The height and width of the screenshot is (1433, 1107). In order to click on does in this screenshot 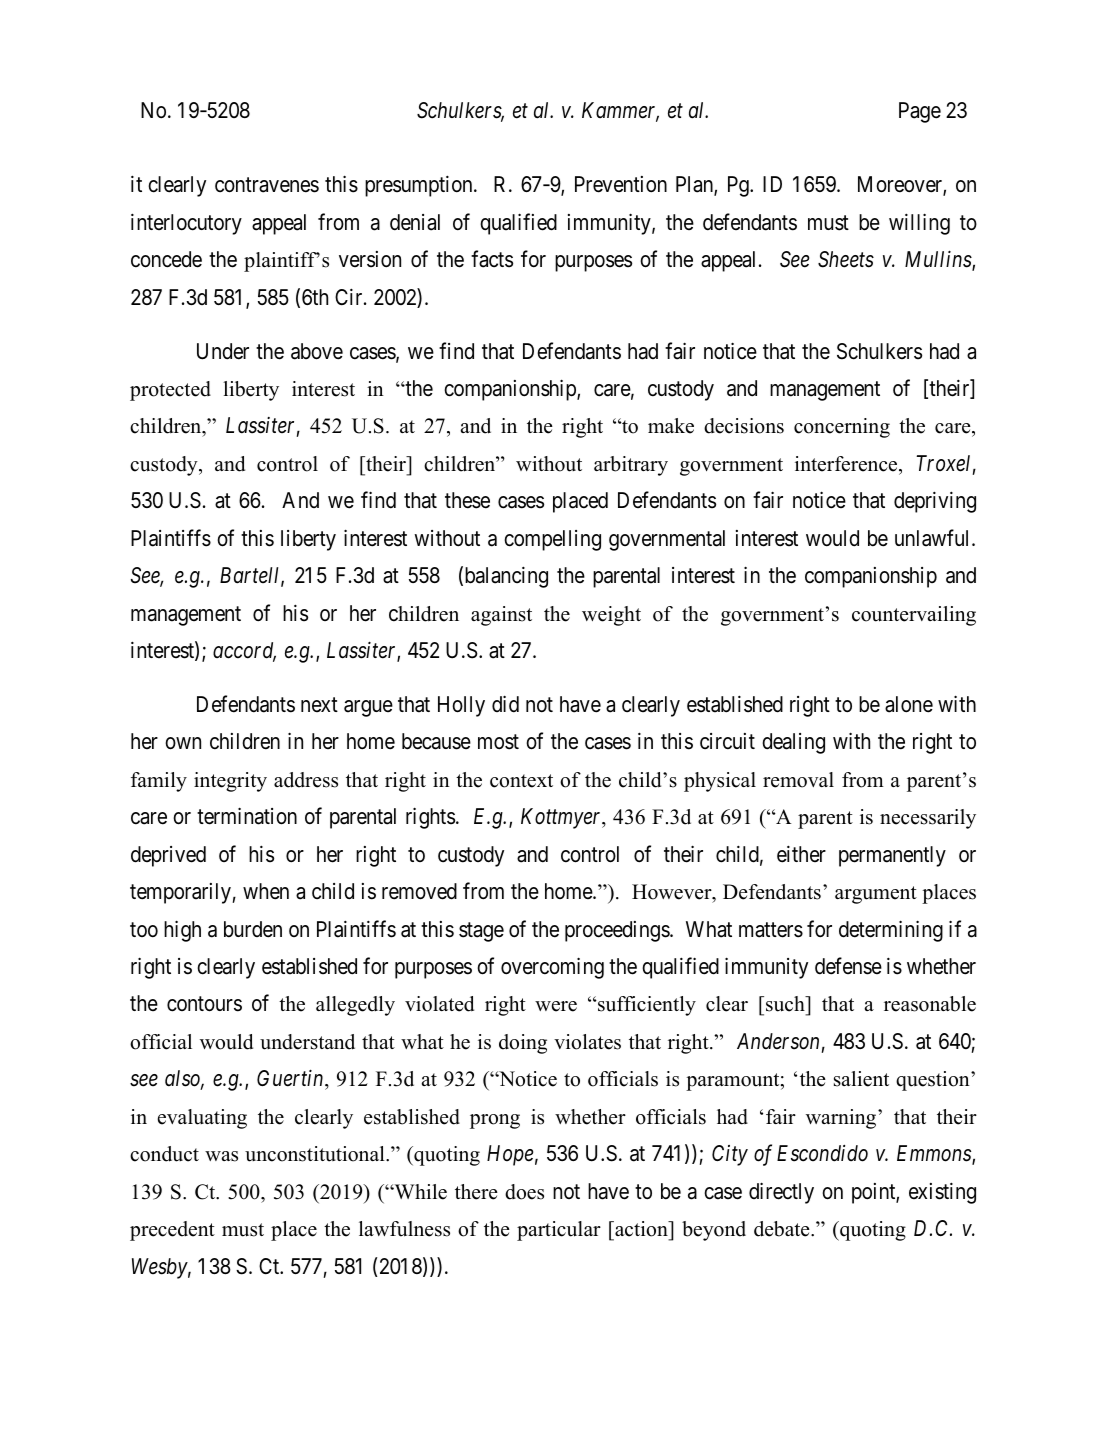, I will do `click(524, 1192)`.
